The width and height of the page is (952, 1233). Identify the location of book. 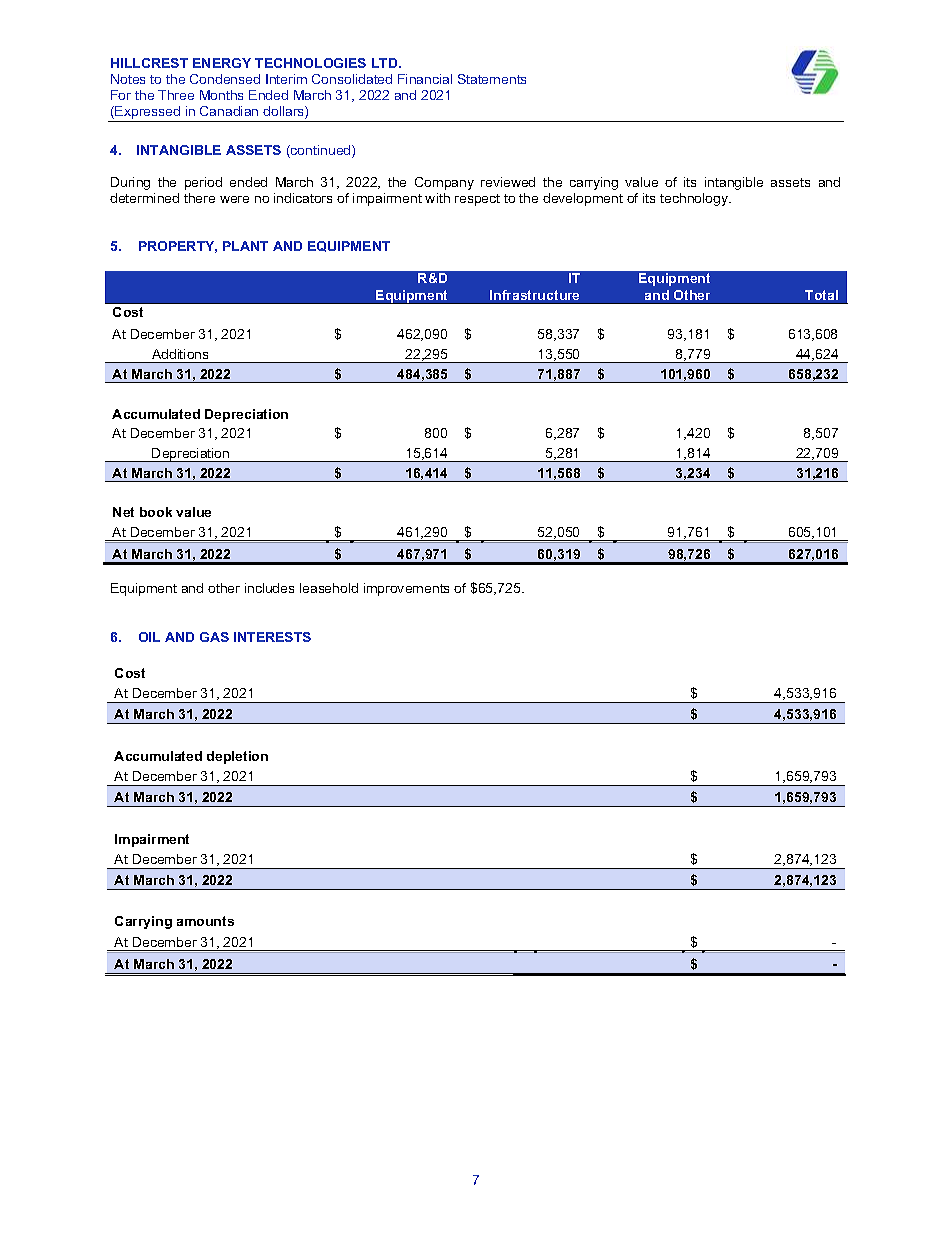
(156, 512).
